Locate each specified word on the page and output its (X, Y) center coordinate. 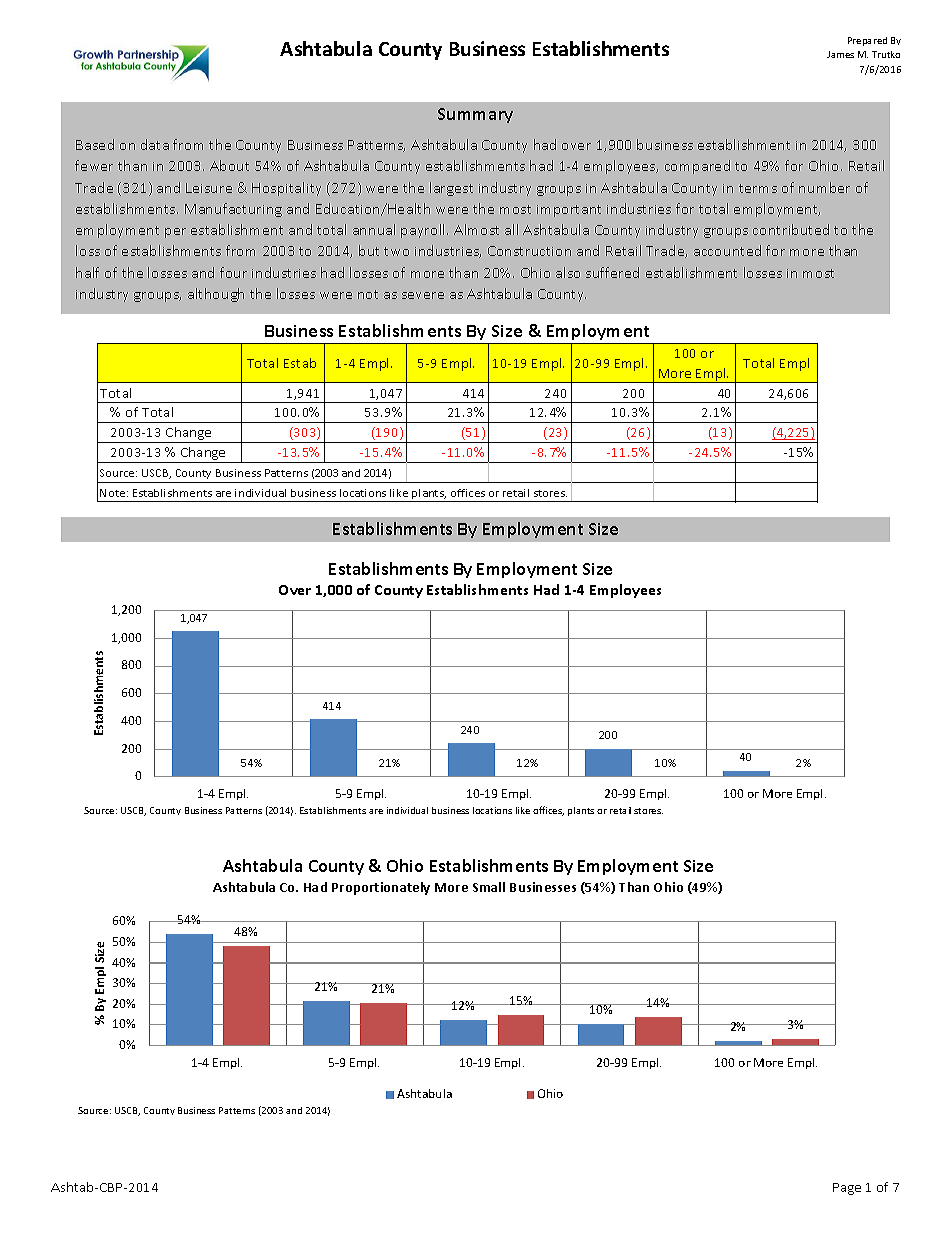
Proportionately (381, 888)
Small (489, 887)
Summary (475, 115)
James (840, 54)
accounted (727, 250)
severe (423, 295)
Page (847, 1189)
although (216, 295)
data (155, 144)
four (233, 272)
